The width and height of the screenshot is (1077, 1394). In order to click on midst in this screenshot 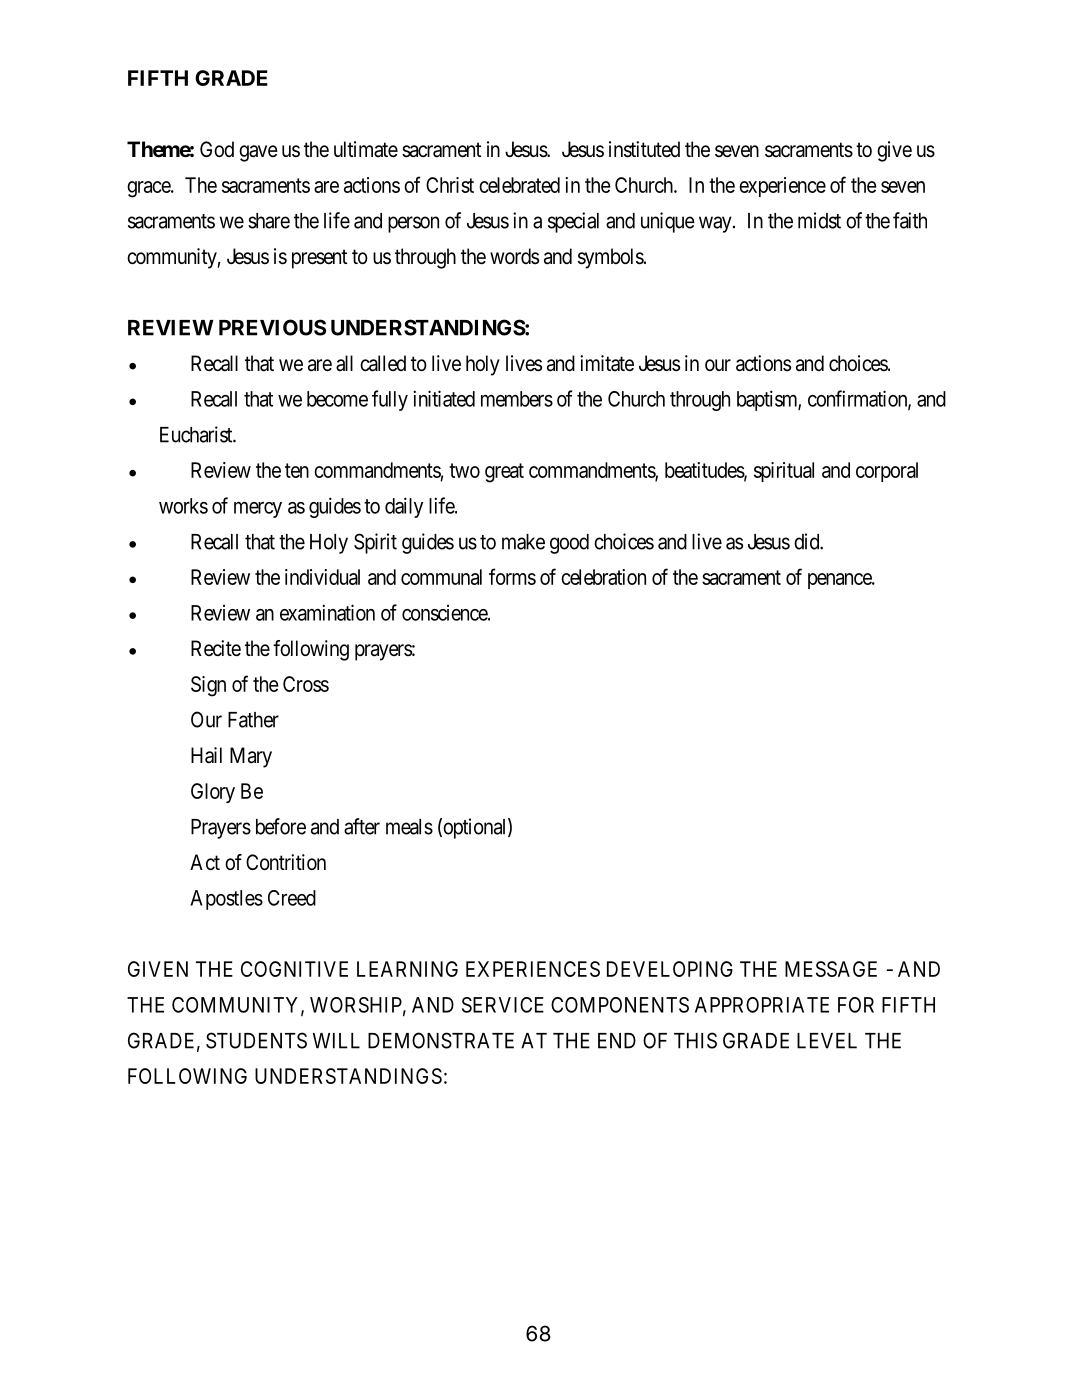, I will do `click(819, 220)`.
